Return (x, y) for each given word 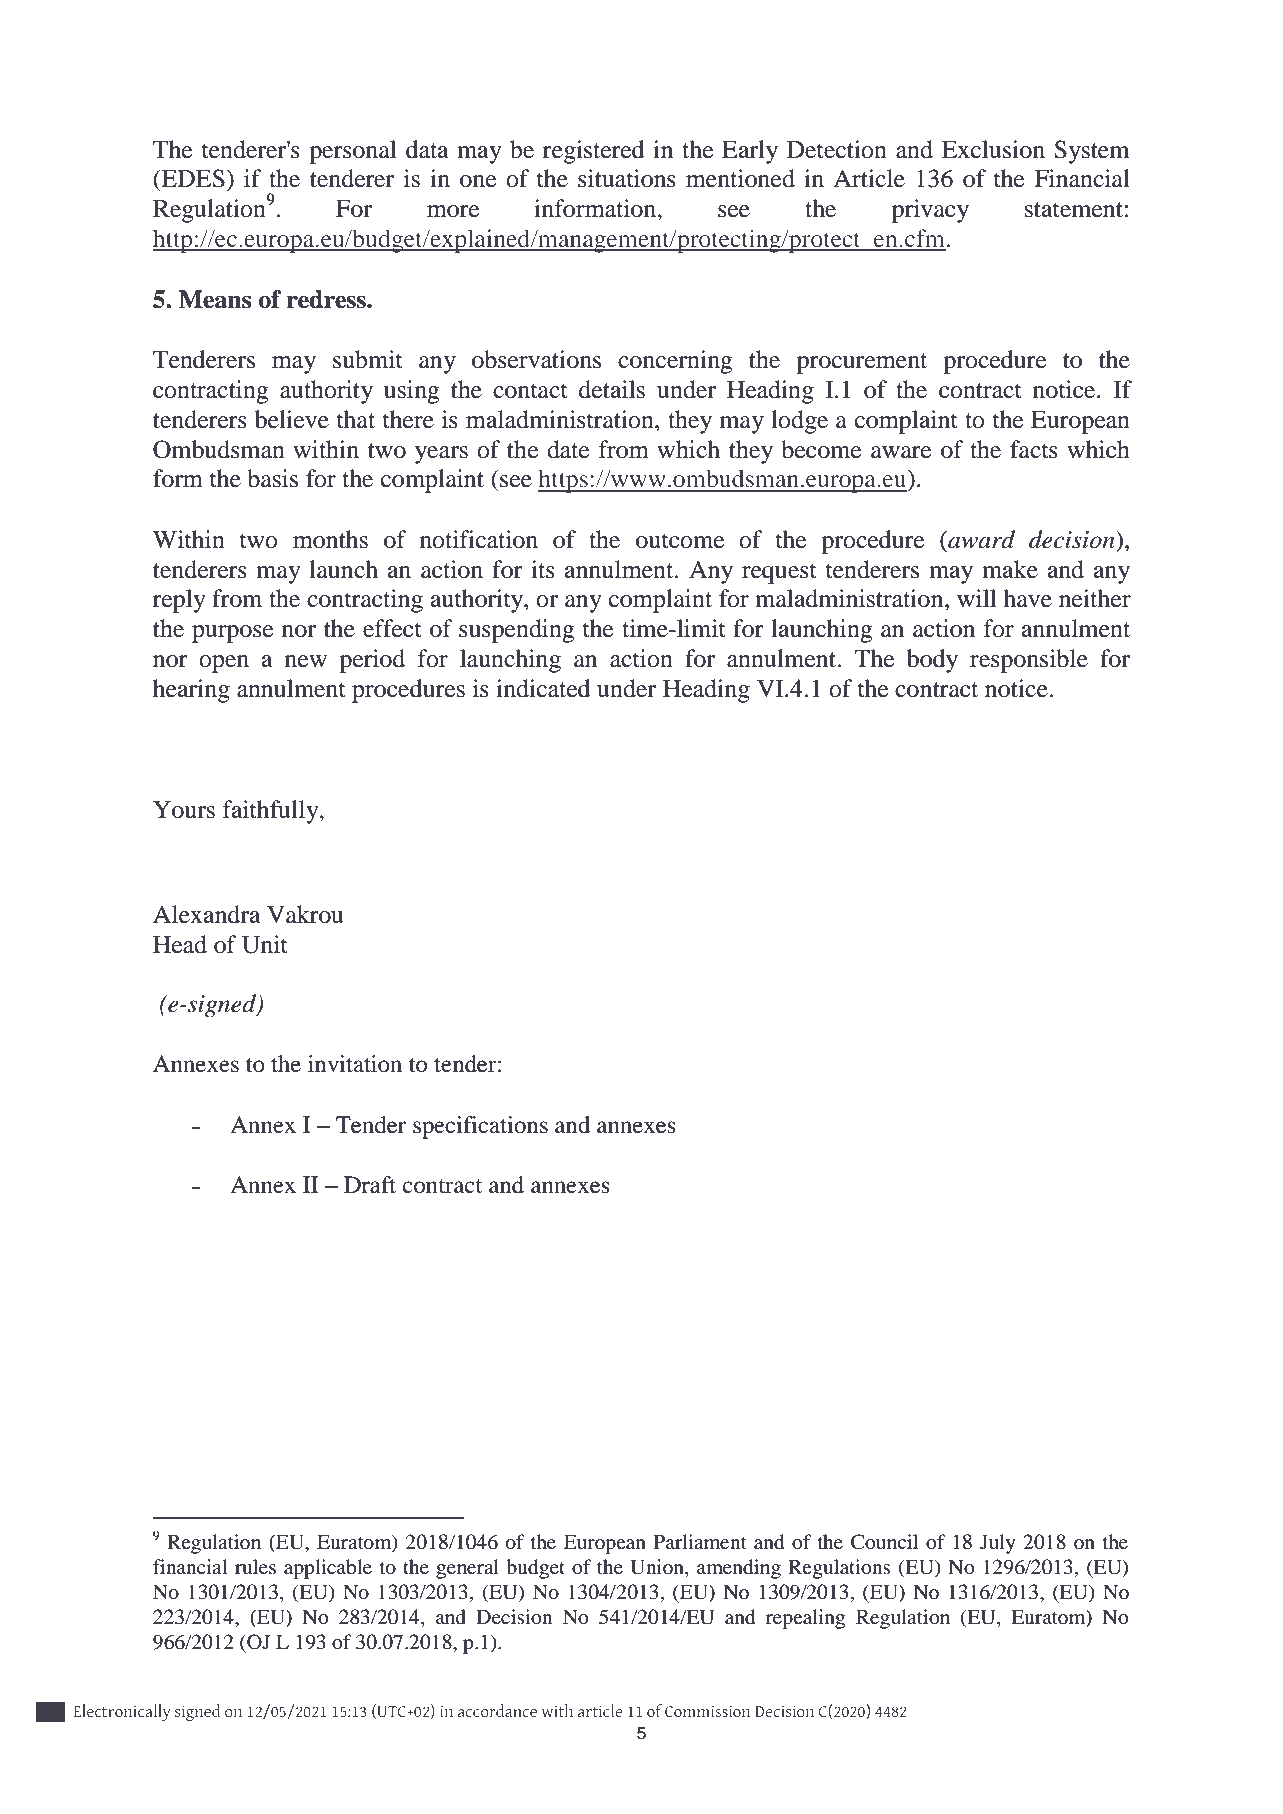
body (932, 661)
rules (255, 1566)
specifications (480, 1127)
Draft (370, 1185)
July (998, 1544)
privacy (930, 211)
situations (627, 178)
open (224, 664)
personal (352, 152)
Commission (708, 1711)
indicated (543, 688)
